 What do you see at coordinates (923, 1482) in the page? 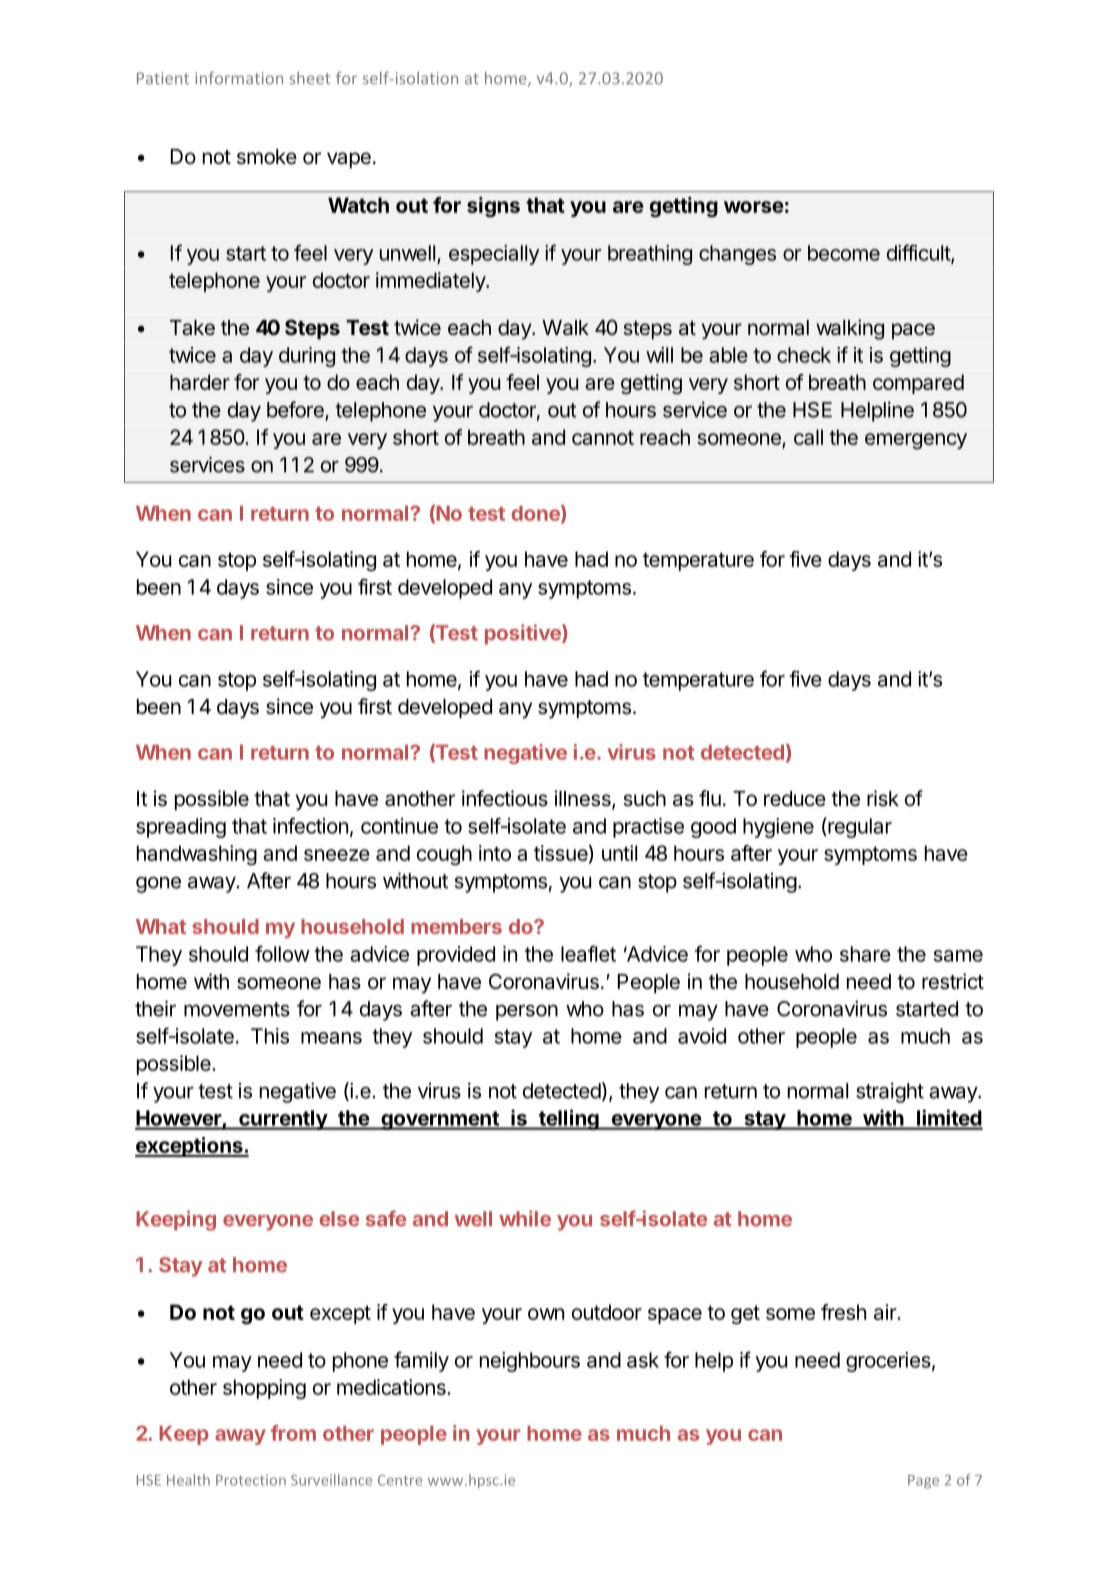
I see `Page` at bounding box center [923, 1482].
